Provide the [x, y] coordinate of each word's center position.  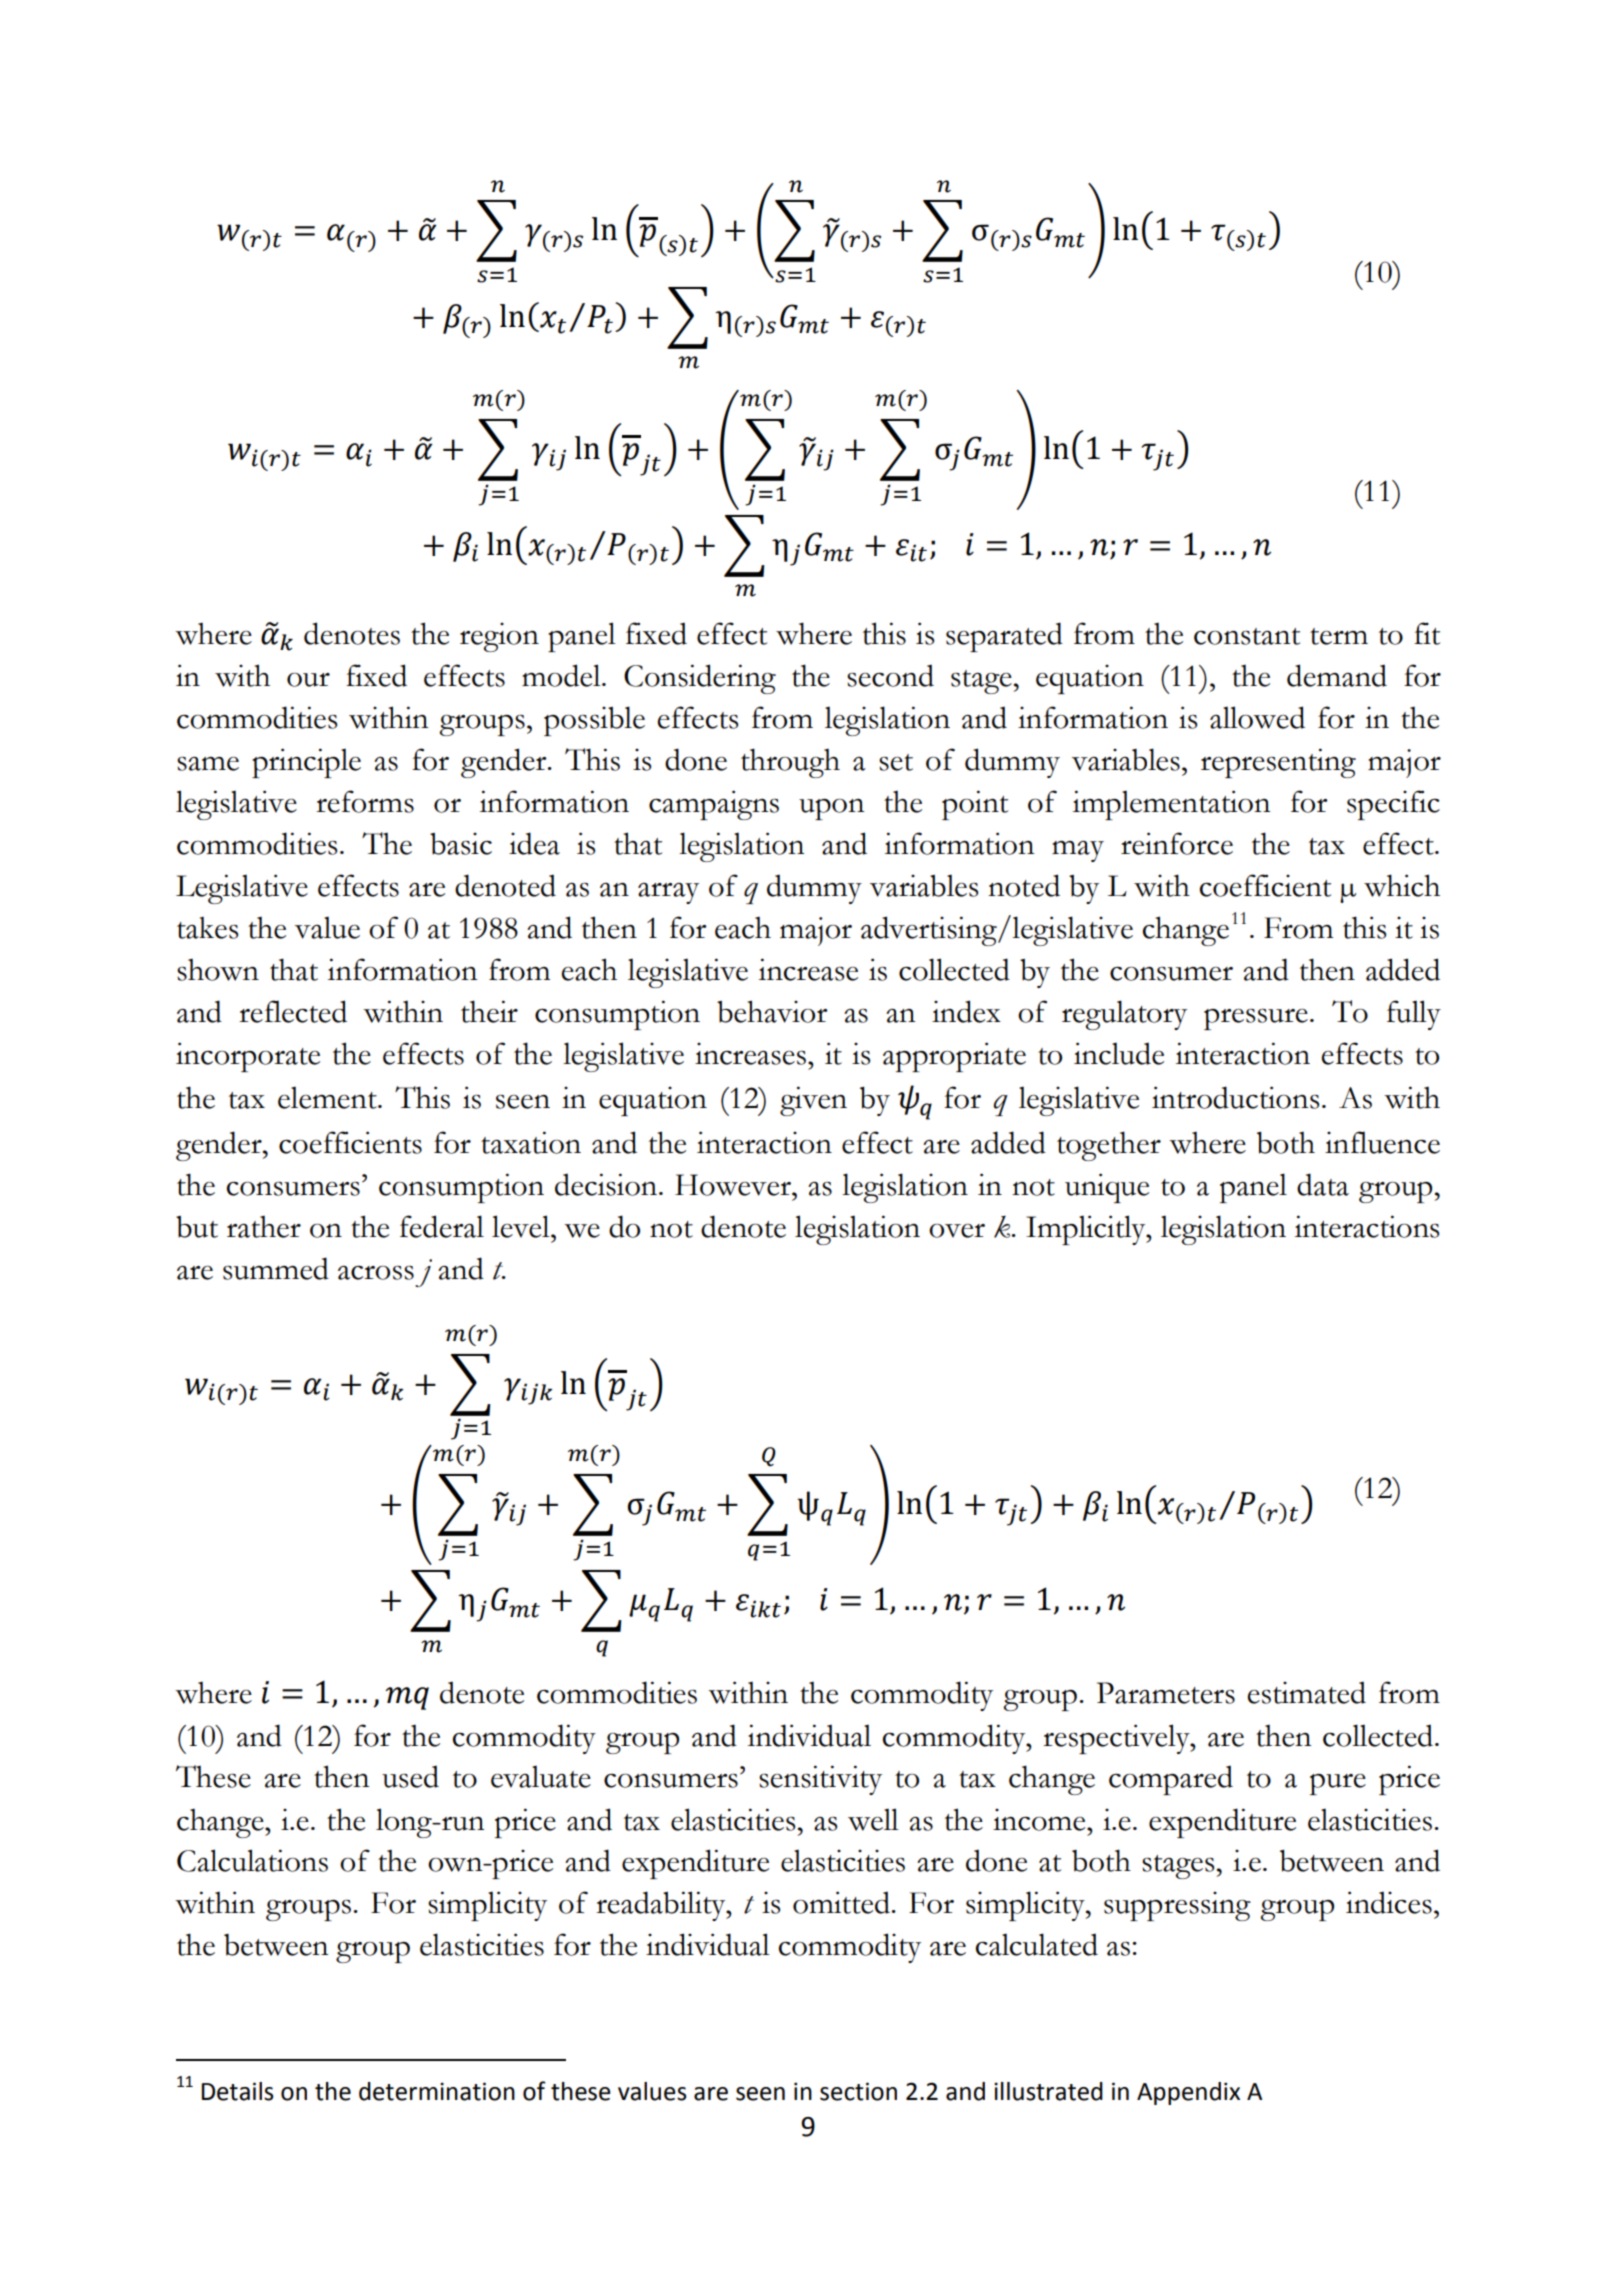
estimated [1307, 1692]
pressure [1256, 1019]
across [376, 1273]
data [1323, 1184]
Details [238, 2091]
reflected [293, 1011]
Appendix [1188, 2093]
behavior [772, 1011]
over [957, 1231]
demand [1337, 675]
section [858, 2091]
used [410, 1776]
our [308, 680]
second [890, 675]
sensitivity [820, 1780]
